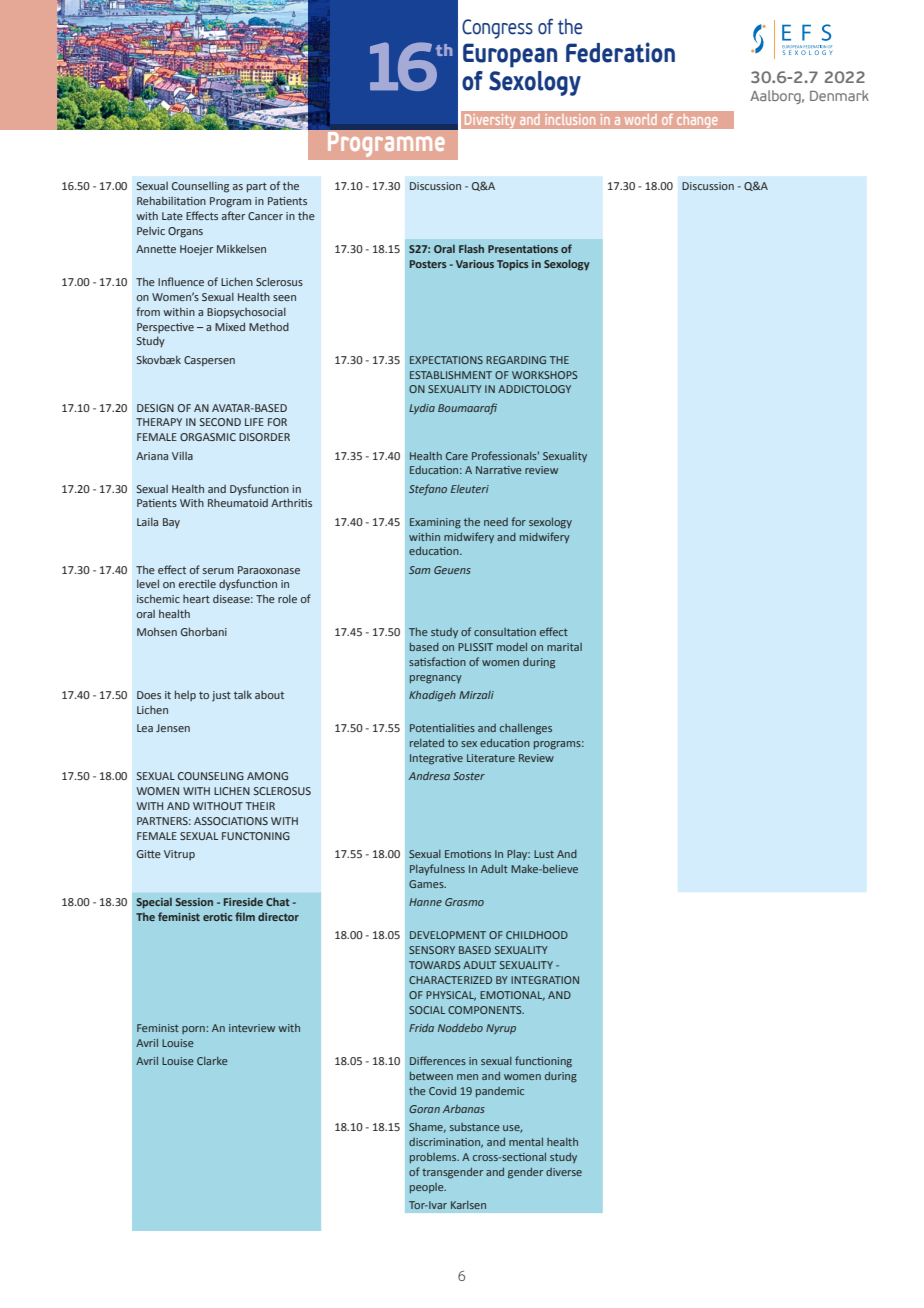  I want to click on just, so click(221, 696).
